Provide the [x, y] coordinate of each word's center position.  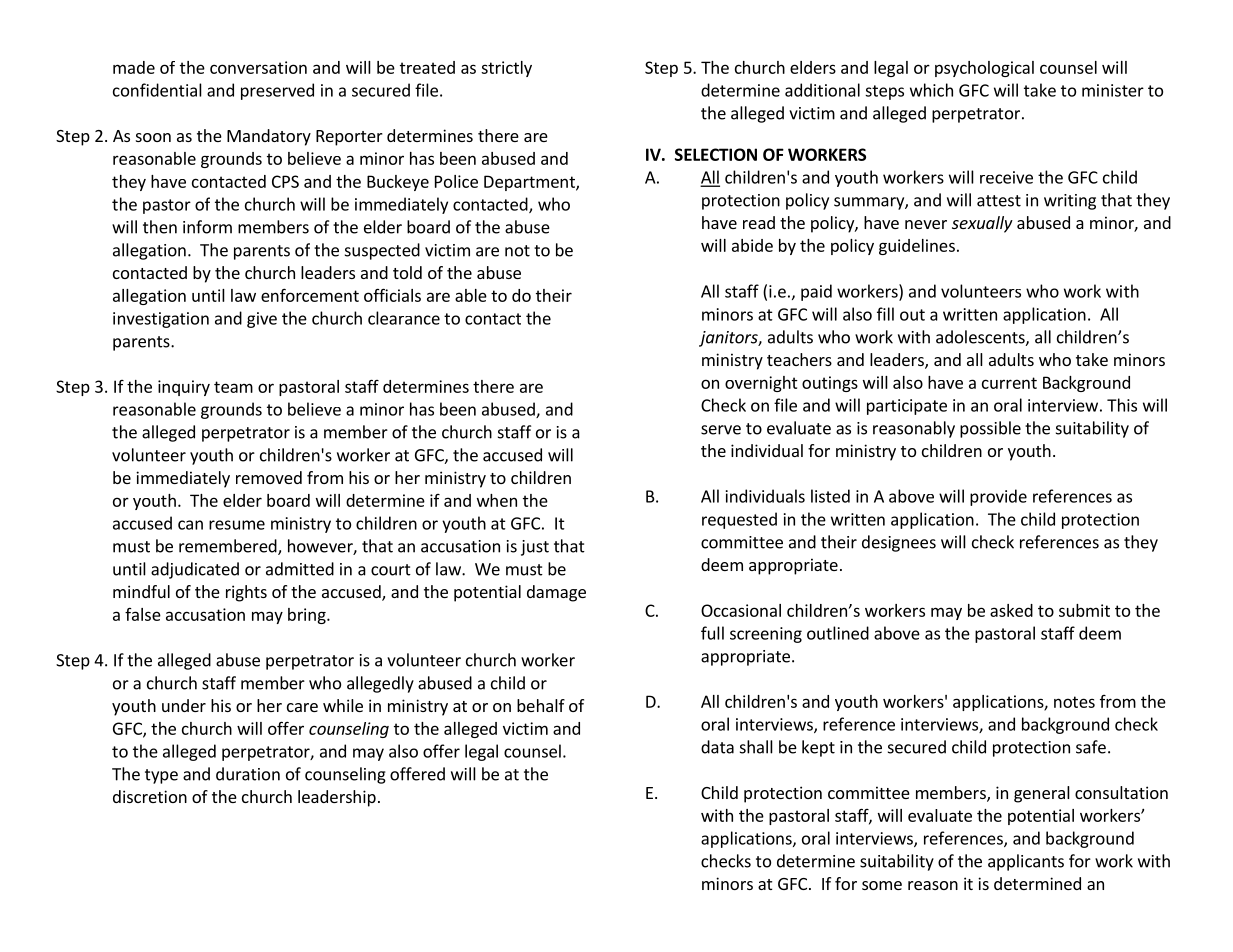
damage [556, 593]
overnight [761, 384]
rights [246, 593]
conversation [258, 67]
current [1009, 383]
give [262, 320]
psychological [984, 69]
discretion [150, 796]
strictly [506, 69]
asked [1011, 610]
